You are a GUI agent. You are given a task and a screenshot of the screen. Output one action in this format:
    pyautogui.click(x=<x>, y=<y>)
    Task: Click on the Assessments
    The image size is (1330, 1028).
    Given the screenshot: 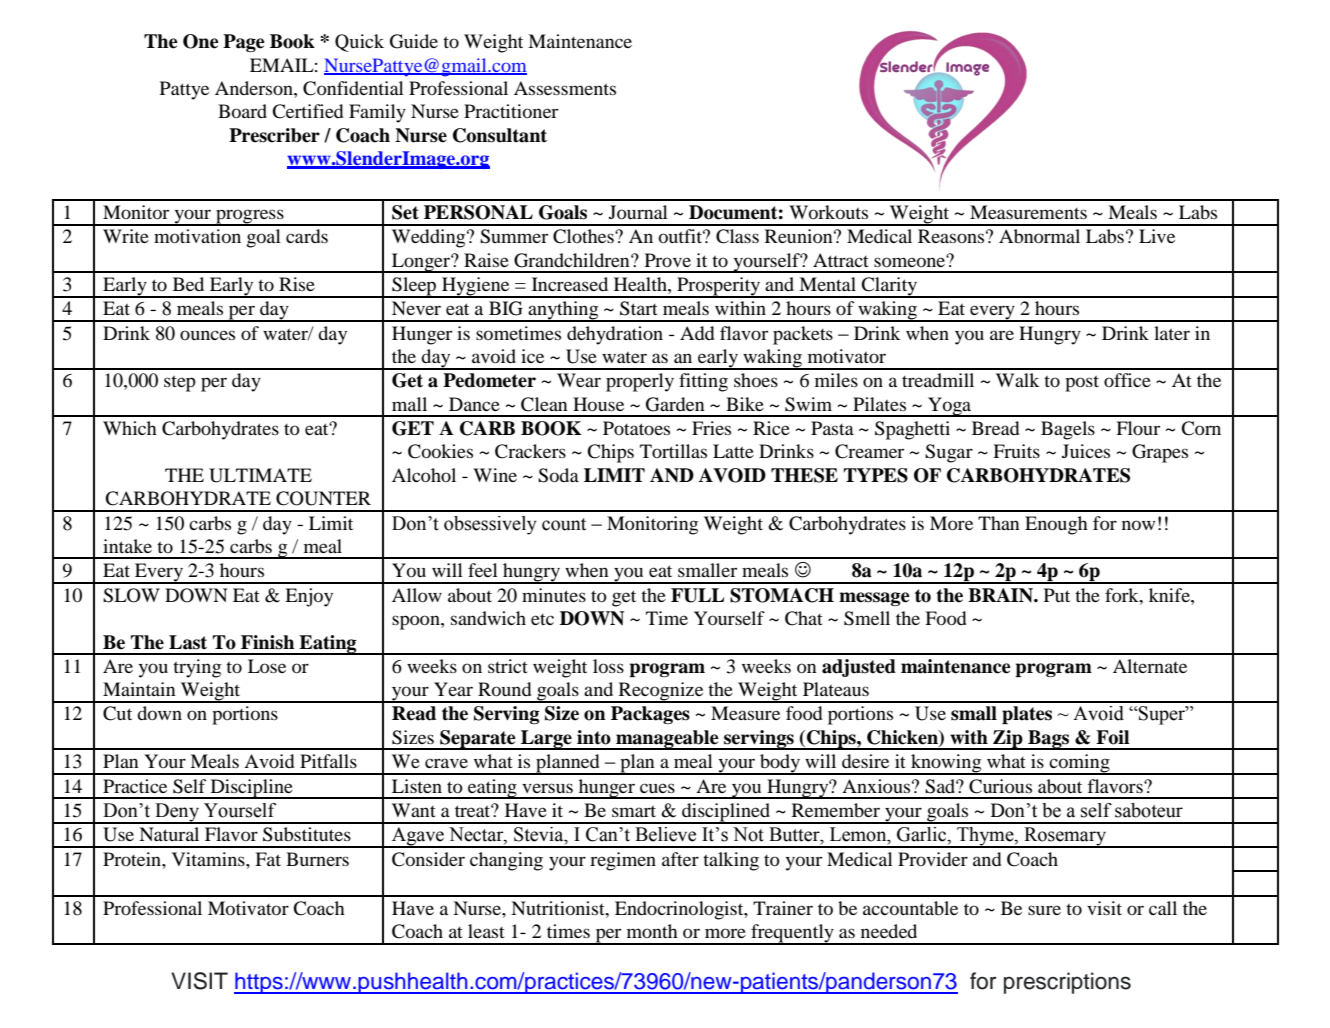 What is the action you would take?
    pyautogui.click(x=565, y=88)
